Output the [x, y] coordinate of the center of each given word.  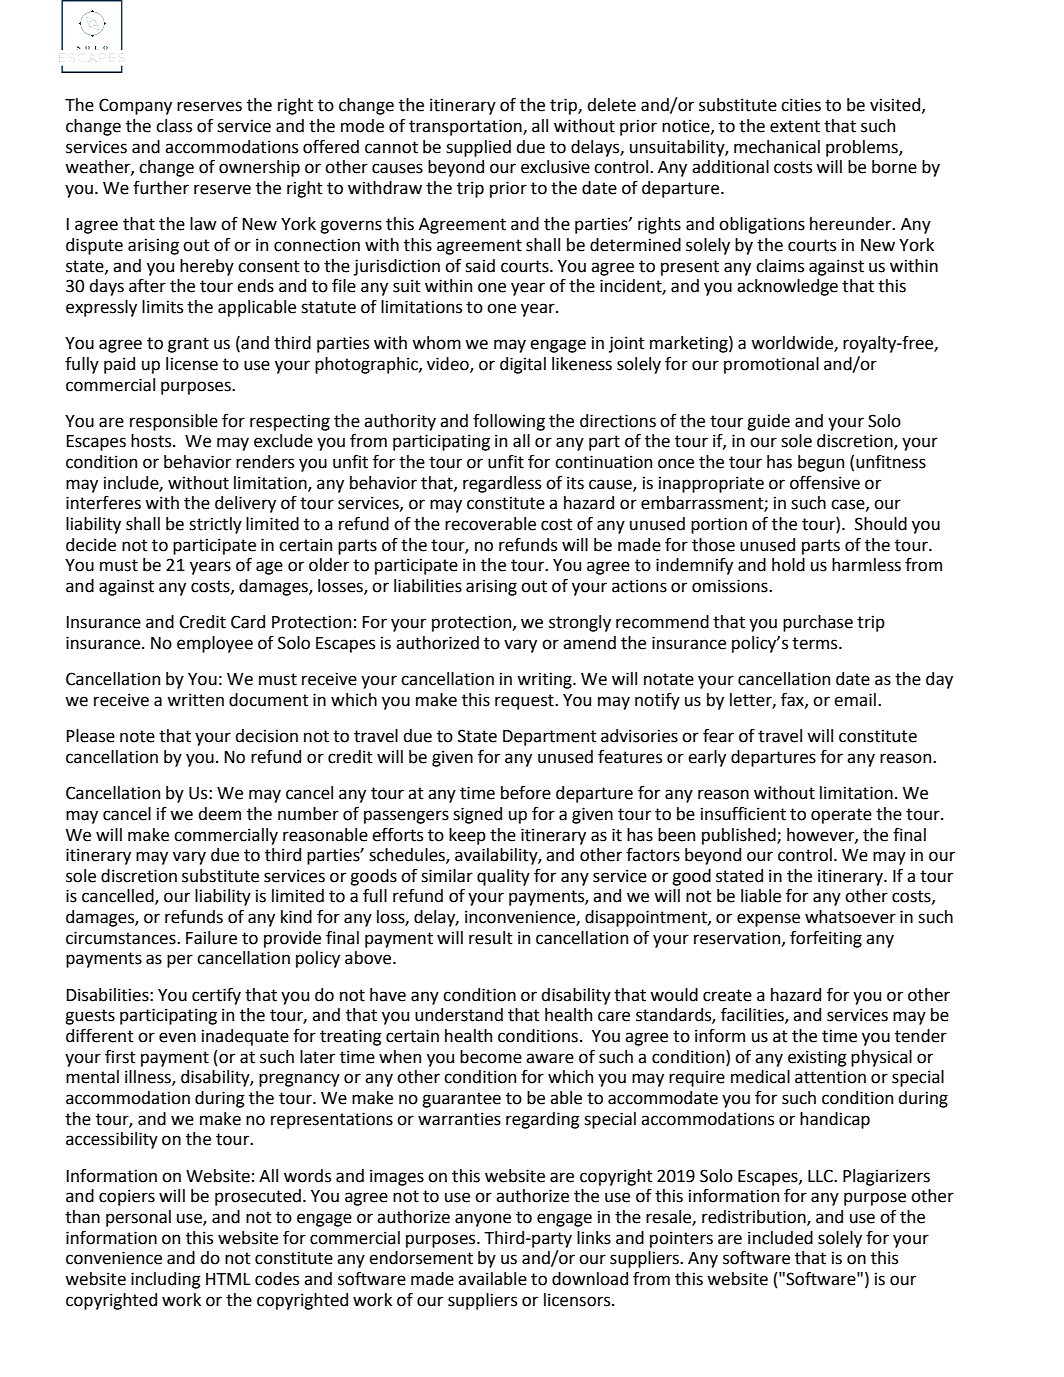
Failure [211, 938]
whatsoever [850, 917]
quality [503, 877]
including [166, 1280]
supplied [478, 148]
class [174, 126]
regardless [502, 484]
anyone [483, 1220]
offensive [825, 483]
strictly [215, 525]
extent [795, 126]
